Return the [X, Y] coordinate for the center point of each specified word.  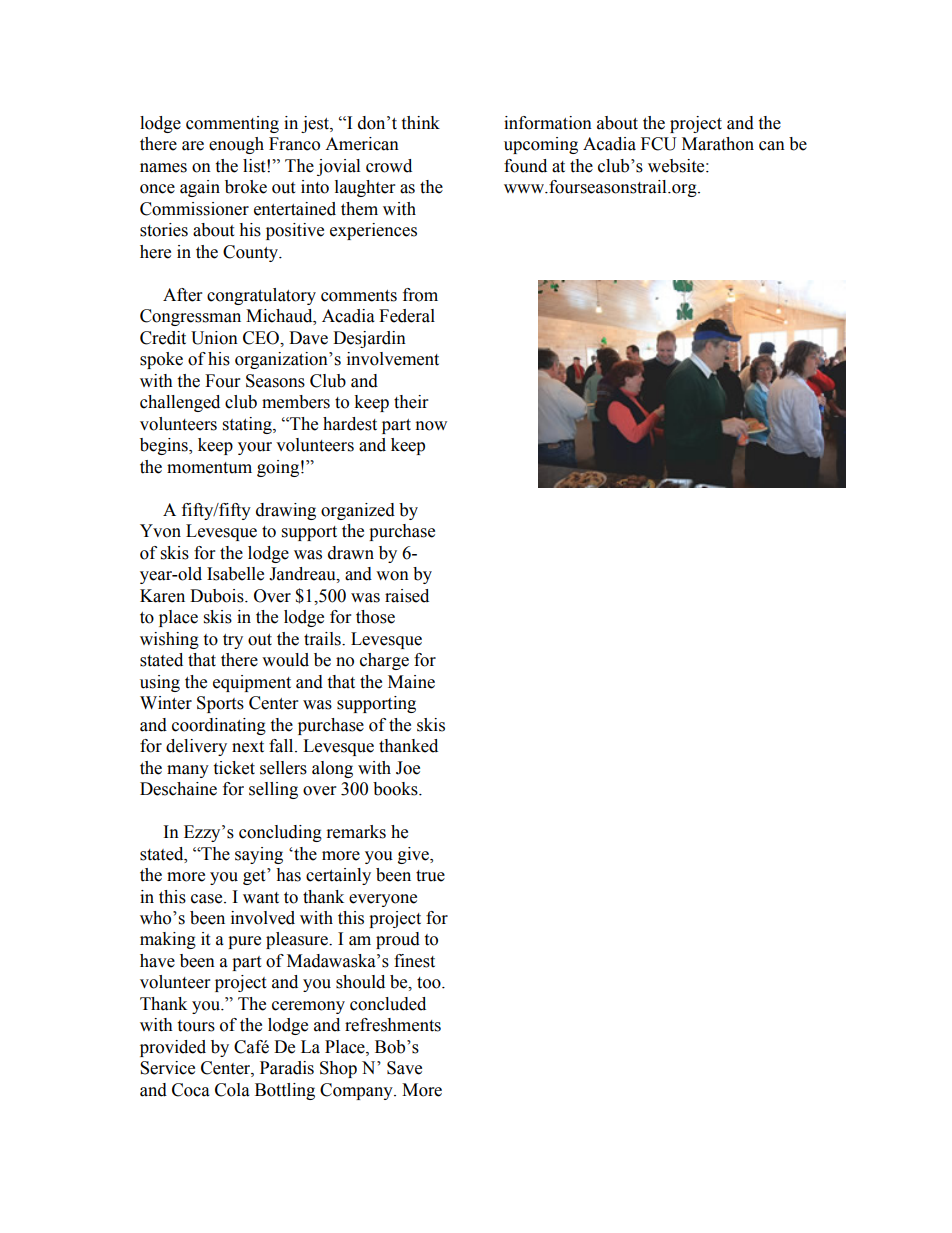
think [420, 123]
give [415, 855]
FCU [659, 144]
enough [236, 145]
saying [259, 855]
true [430, 876]
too [430, 983]
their [411, 402]
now [431, 426]
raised [407, 596]
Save [404, 1068]
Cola [232, 1090]
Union [214, 338]
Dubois [218, 596]
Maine [411, 682]
